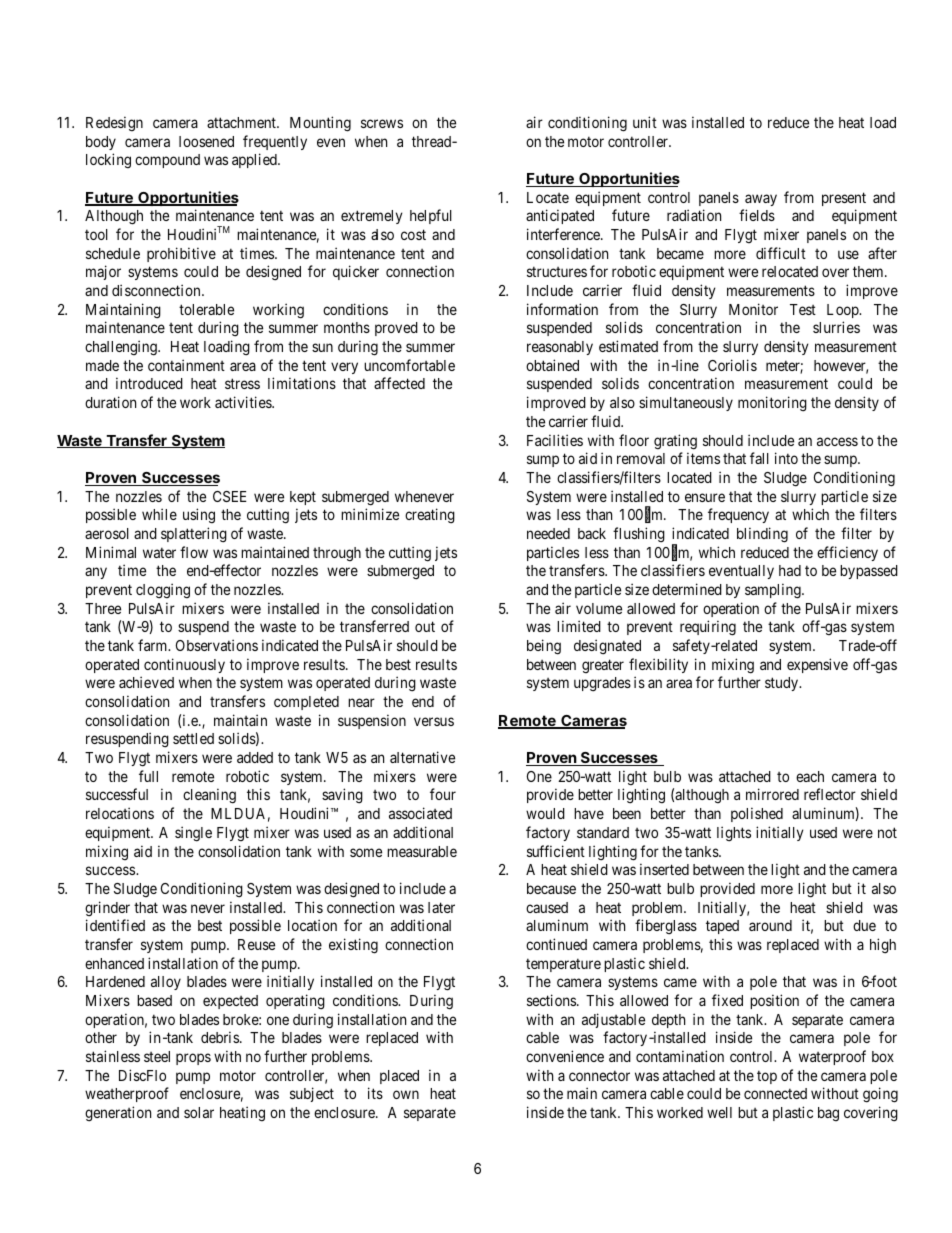  I want to click on away, so click(761, 200).
